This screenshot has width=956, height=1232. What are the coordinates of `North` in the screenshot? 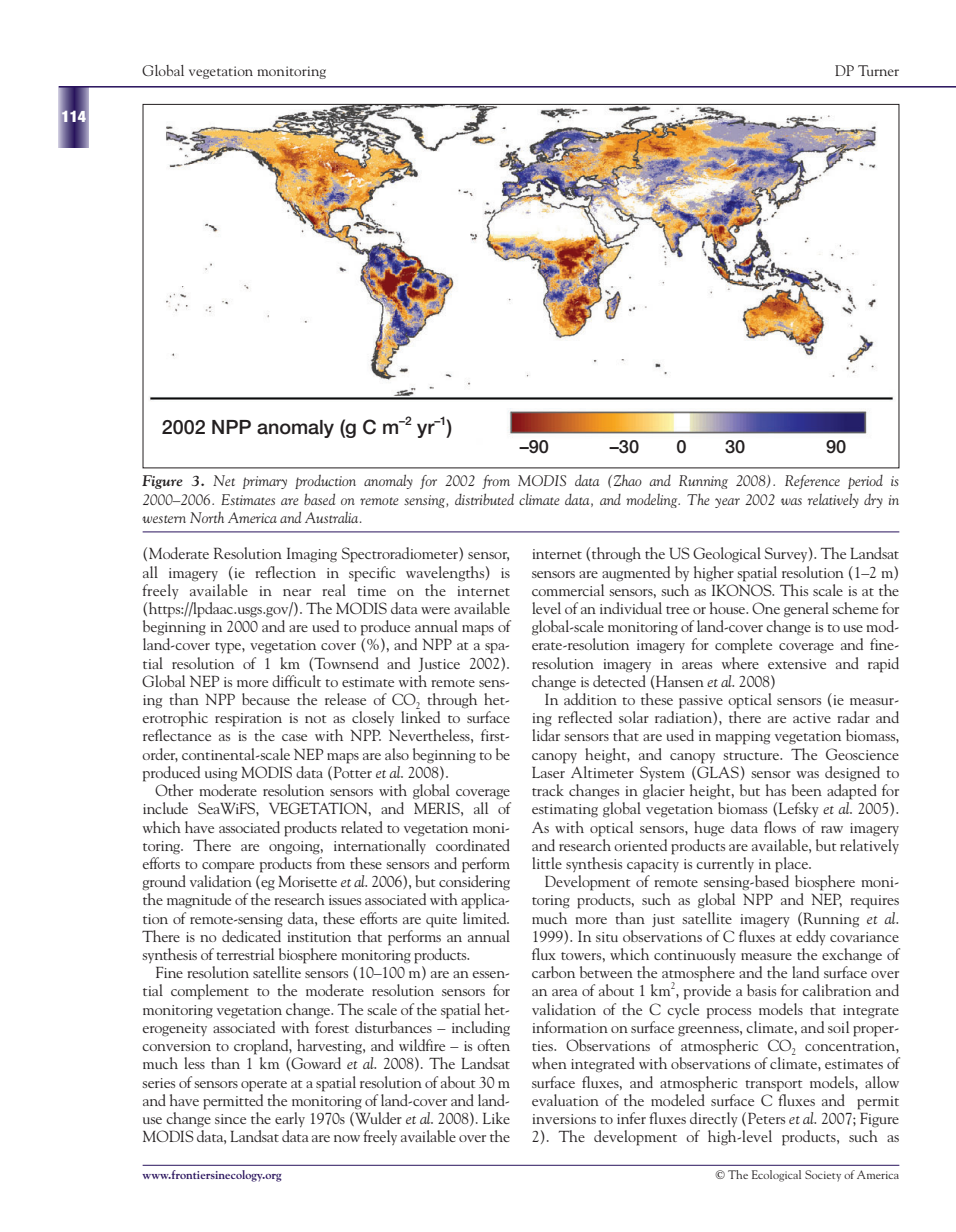 It's located at (207, 517).
